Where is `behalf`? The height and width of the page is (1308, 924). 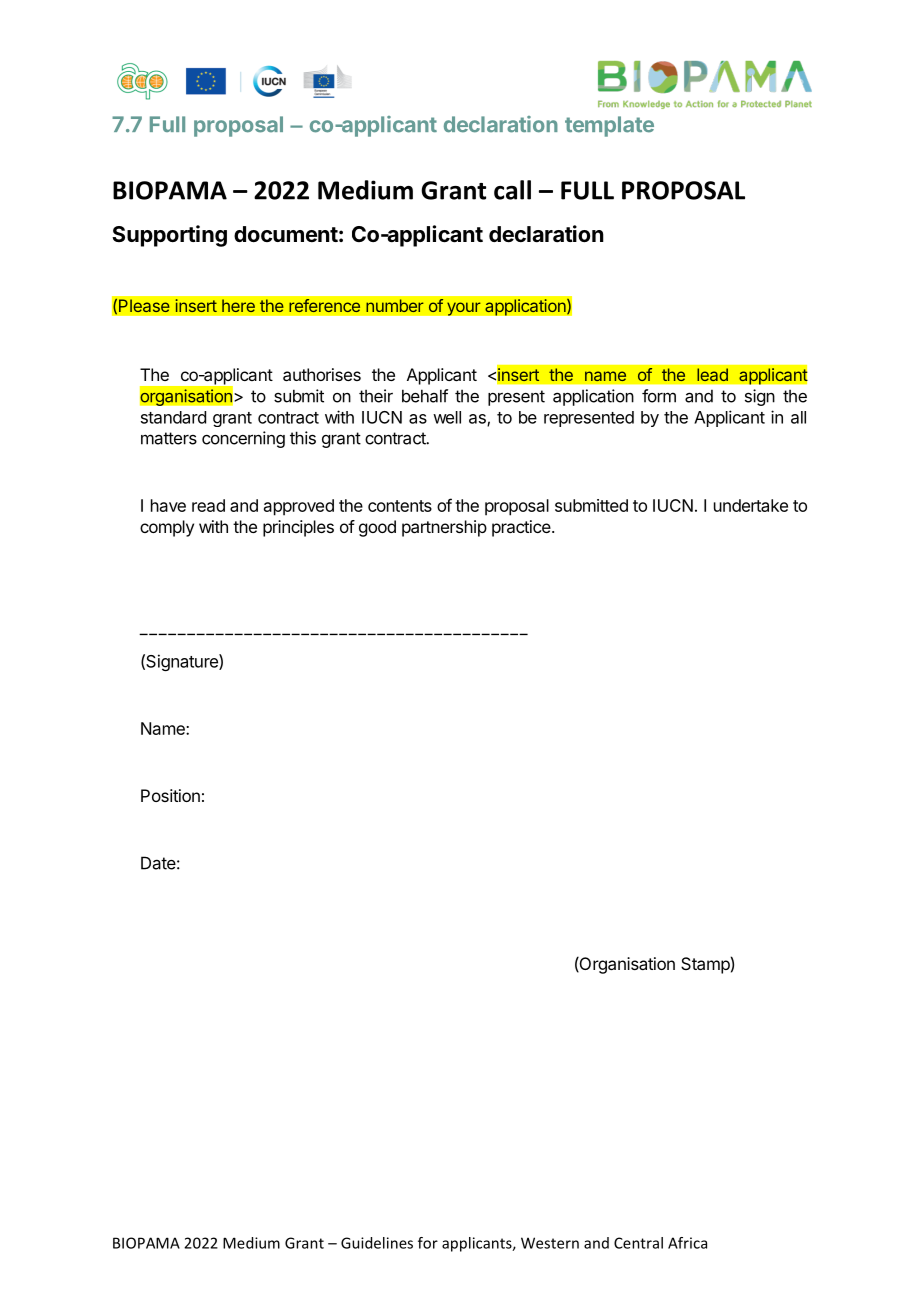
behalf is located at coordinates (425, 396).
